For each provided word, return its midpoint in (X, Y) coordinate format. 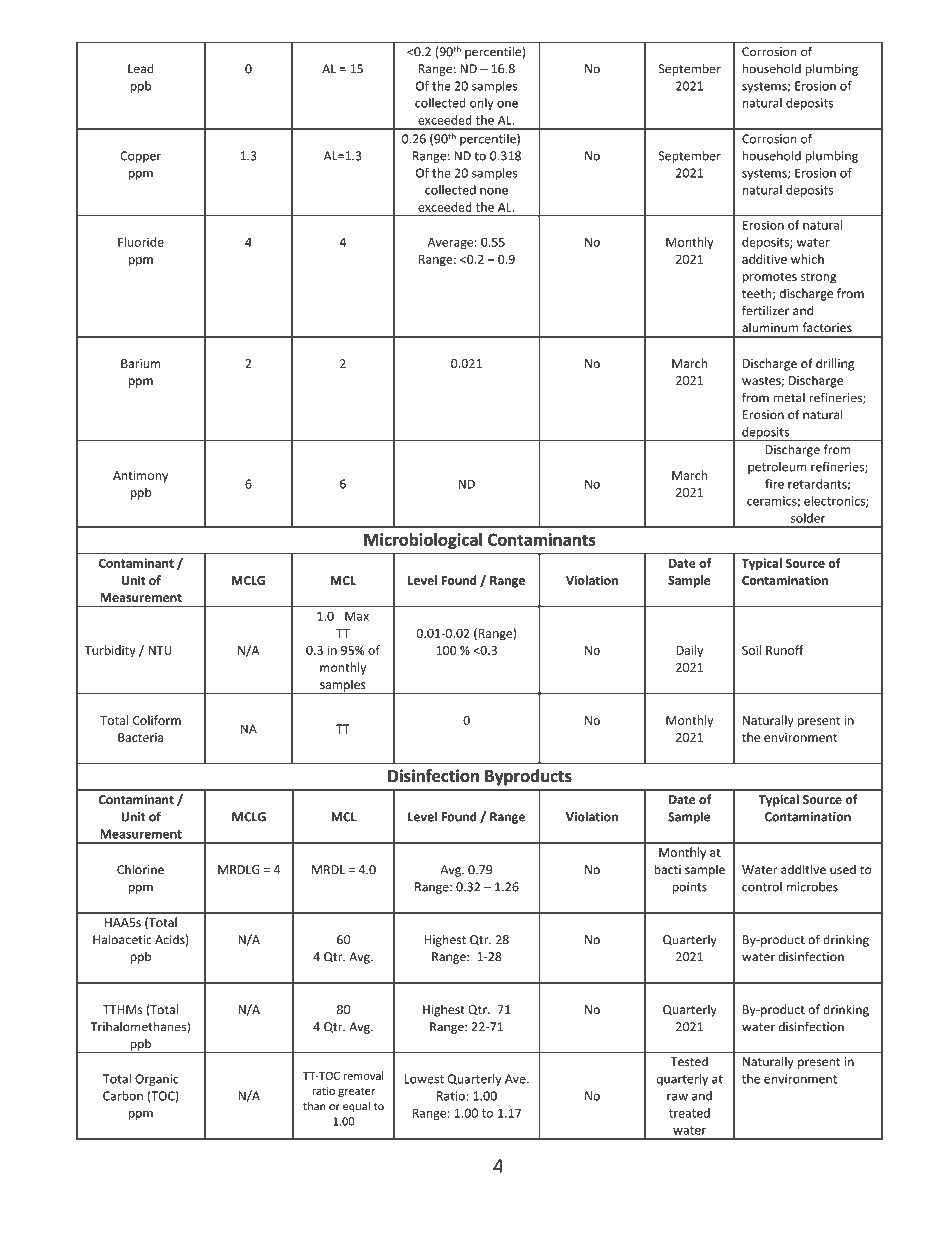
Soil (751, 650)
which (807, 259)
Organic (157, 1080)
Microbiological (423, 541)
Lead (141, 68)
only (482, 104)
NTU (160, 650)
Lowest (424, 1079)
